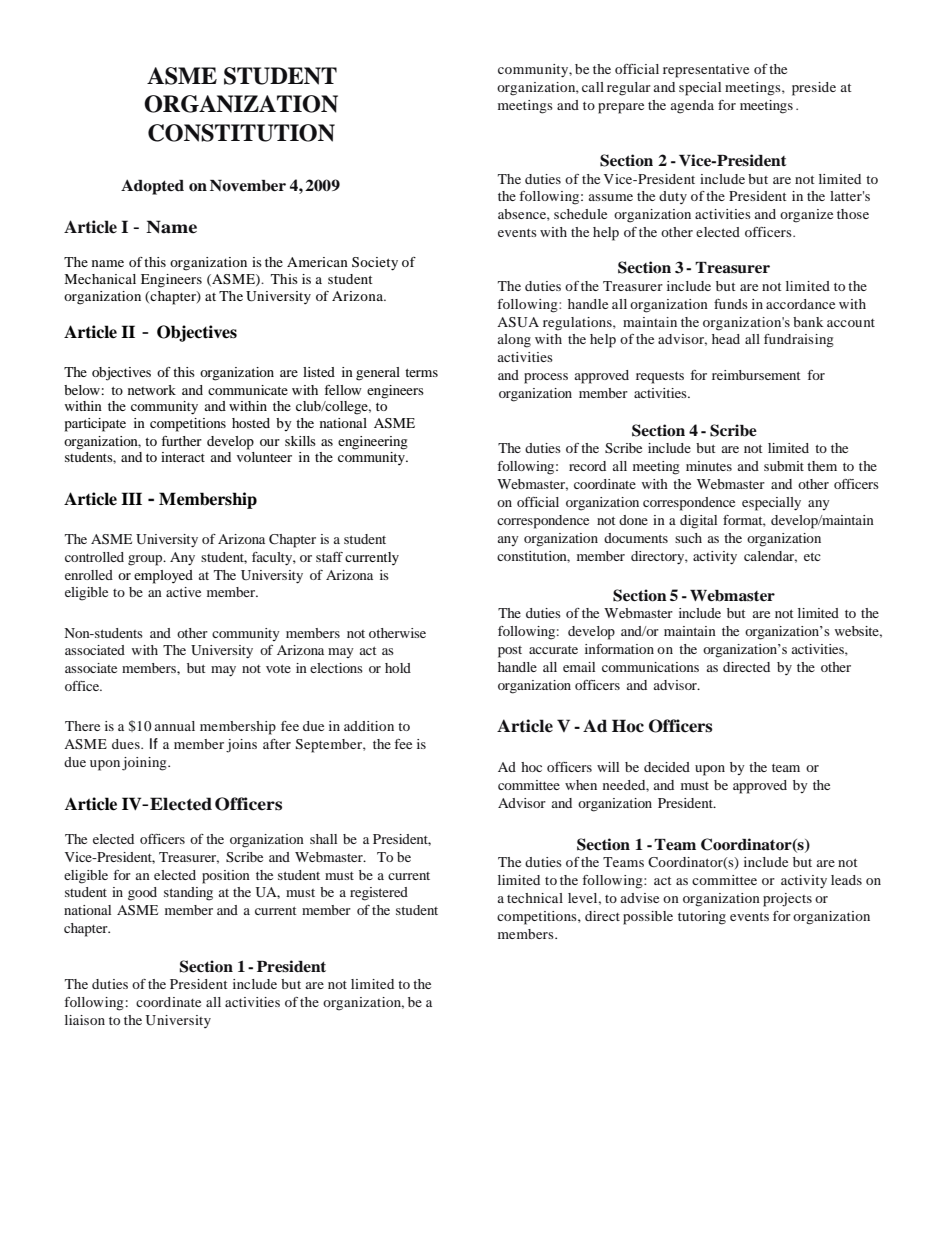  I want to click on joining, so click(145, 764).
